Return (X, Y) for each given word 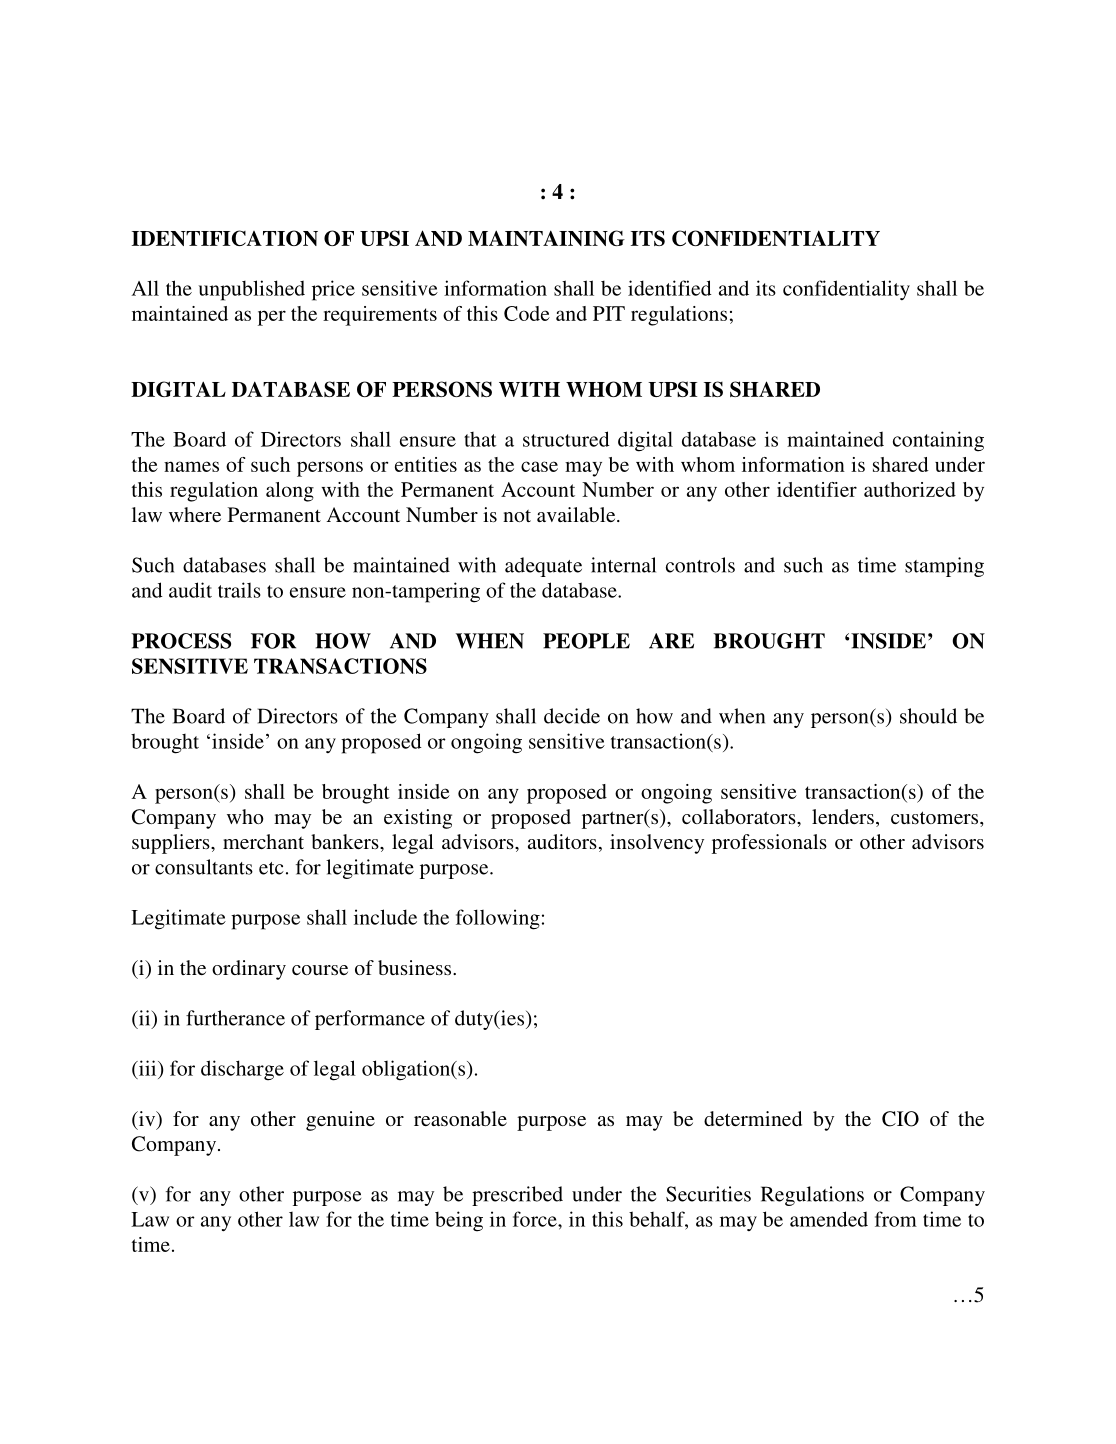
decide (572, 716)
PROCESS (181, 641)
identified (670, 288)
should (928, 716)
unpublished (252, 290)
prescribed (517, 1196)
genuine (340, 1121)
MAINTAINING (546, 238)
